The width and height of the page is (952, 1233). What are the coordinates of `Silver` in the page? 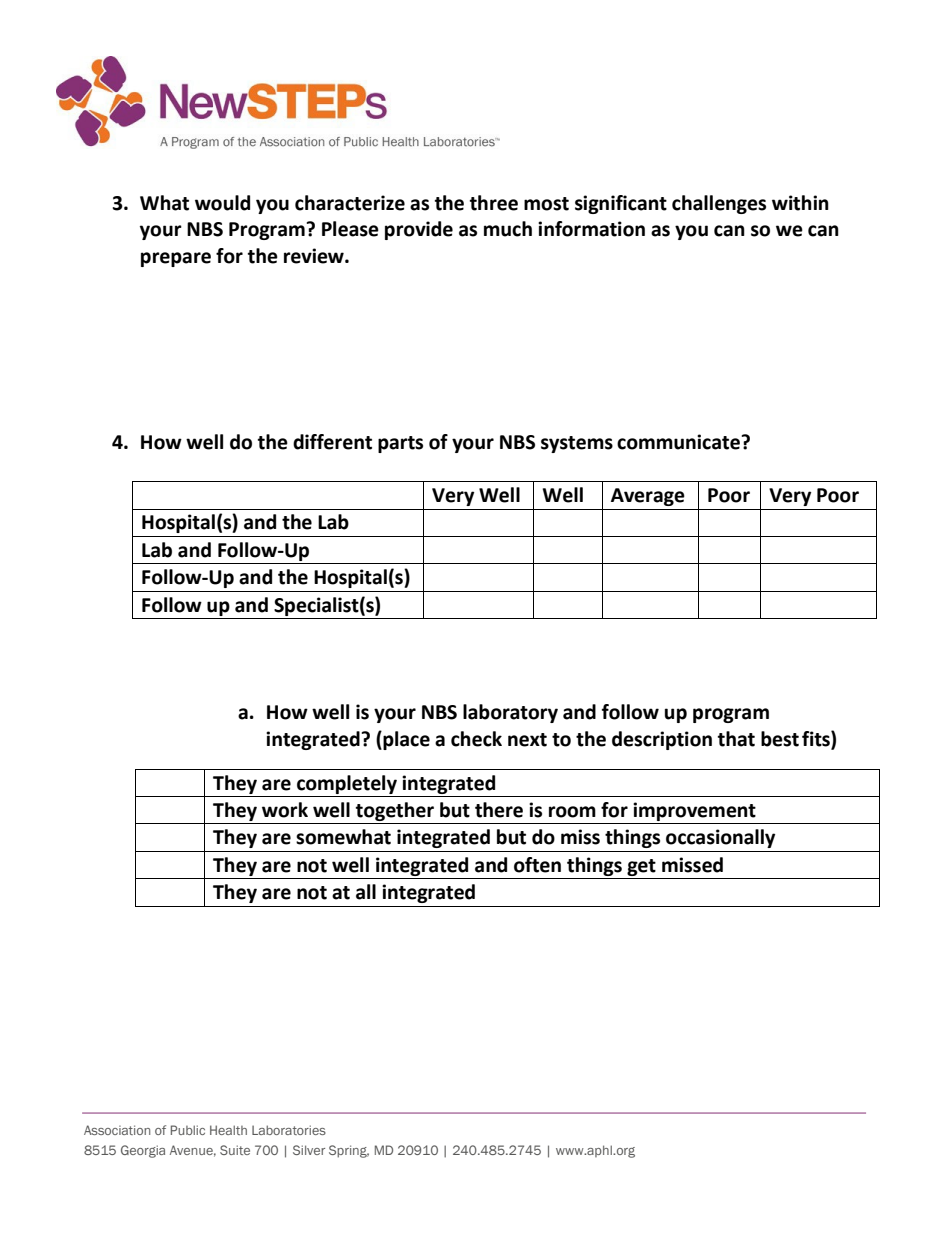 It's located at (309, 1150).
